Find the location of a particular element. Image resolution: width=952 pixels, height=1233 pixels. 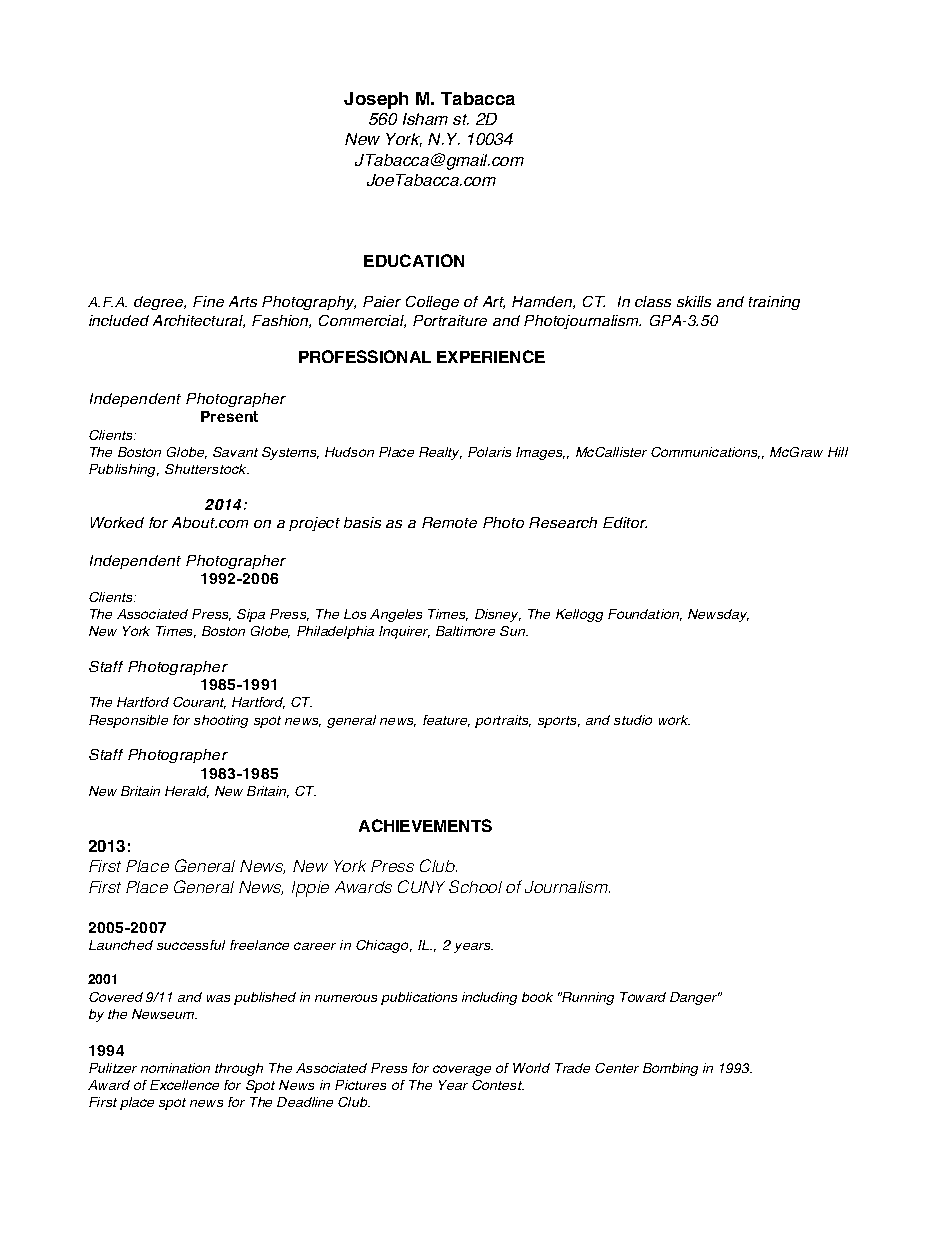

training is located at coordinates (774, 303).
